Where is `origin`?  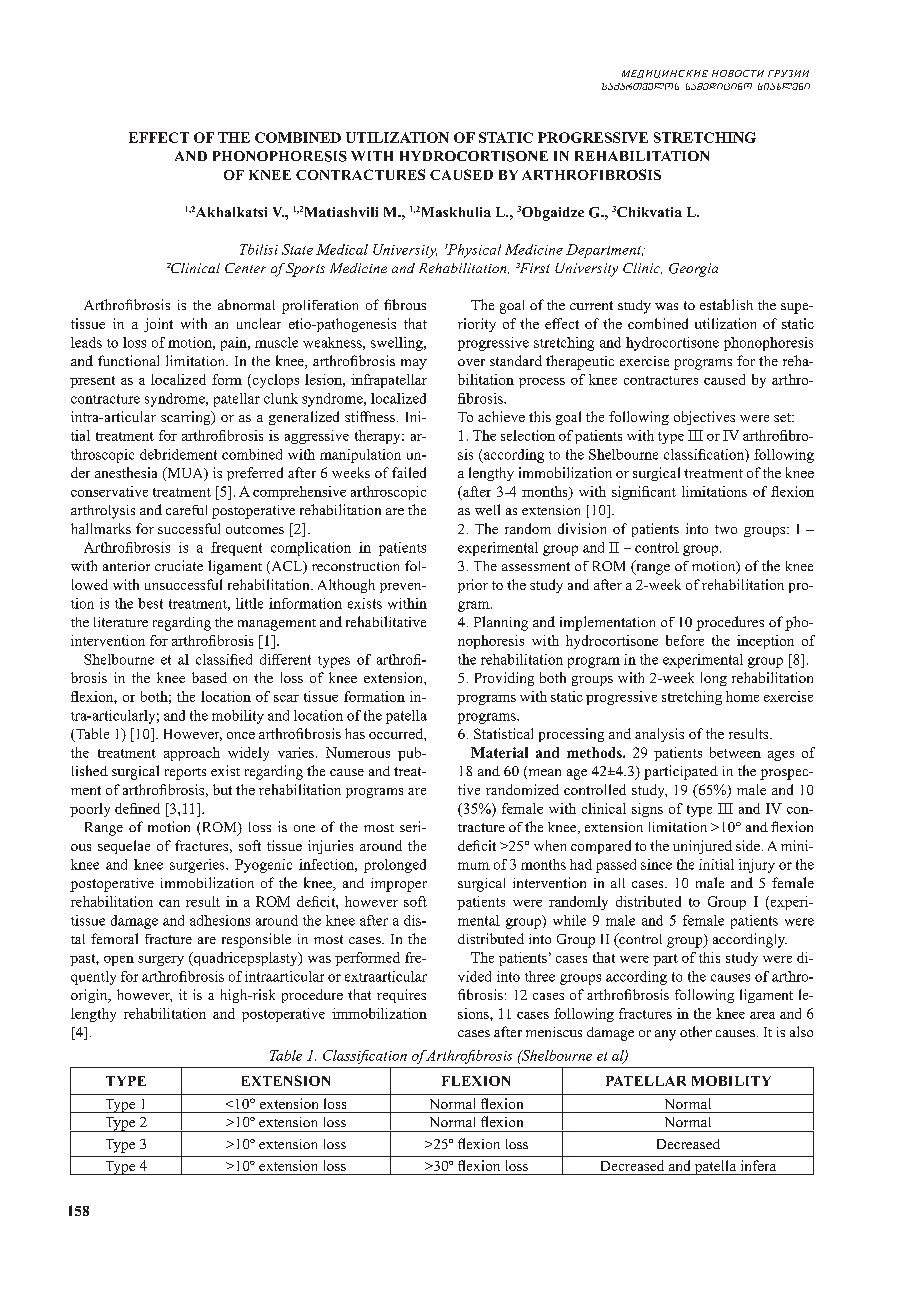 origin is located at coordinates (90, 996).
